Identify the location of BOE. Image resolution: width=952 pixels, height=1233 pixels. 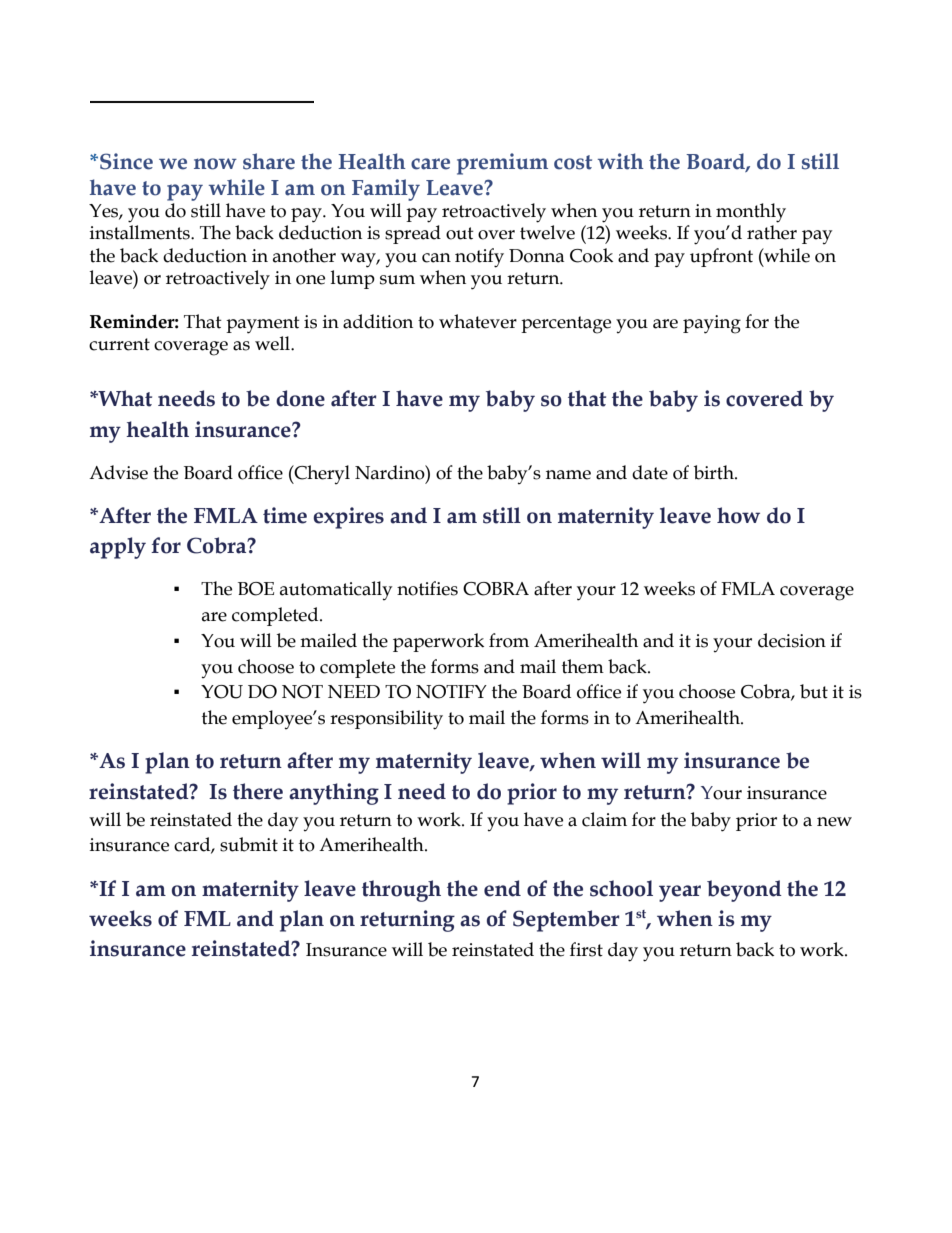
(256, 589).
